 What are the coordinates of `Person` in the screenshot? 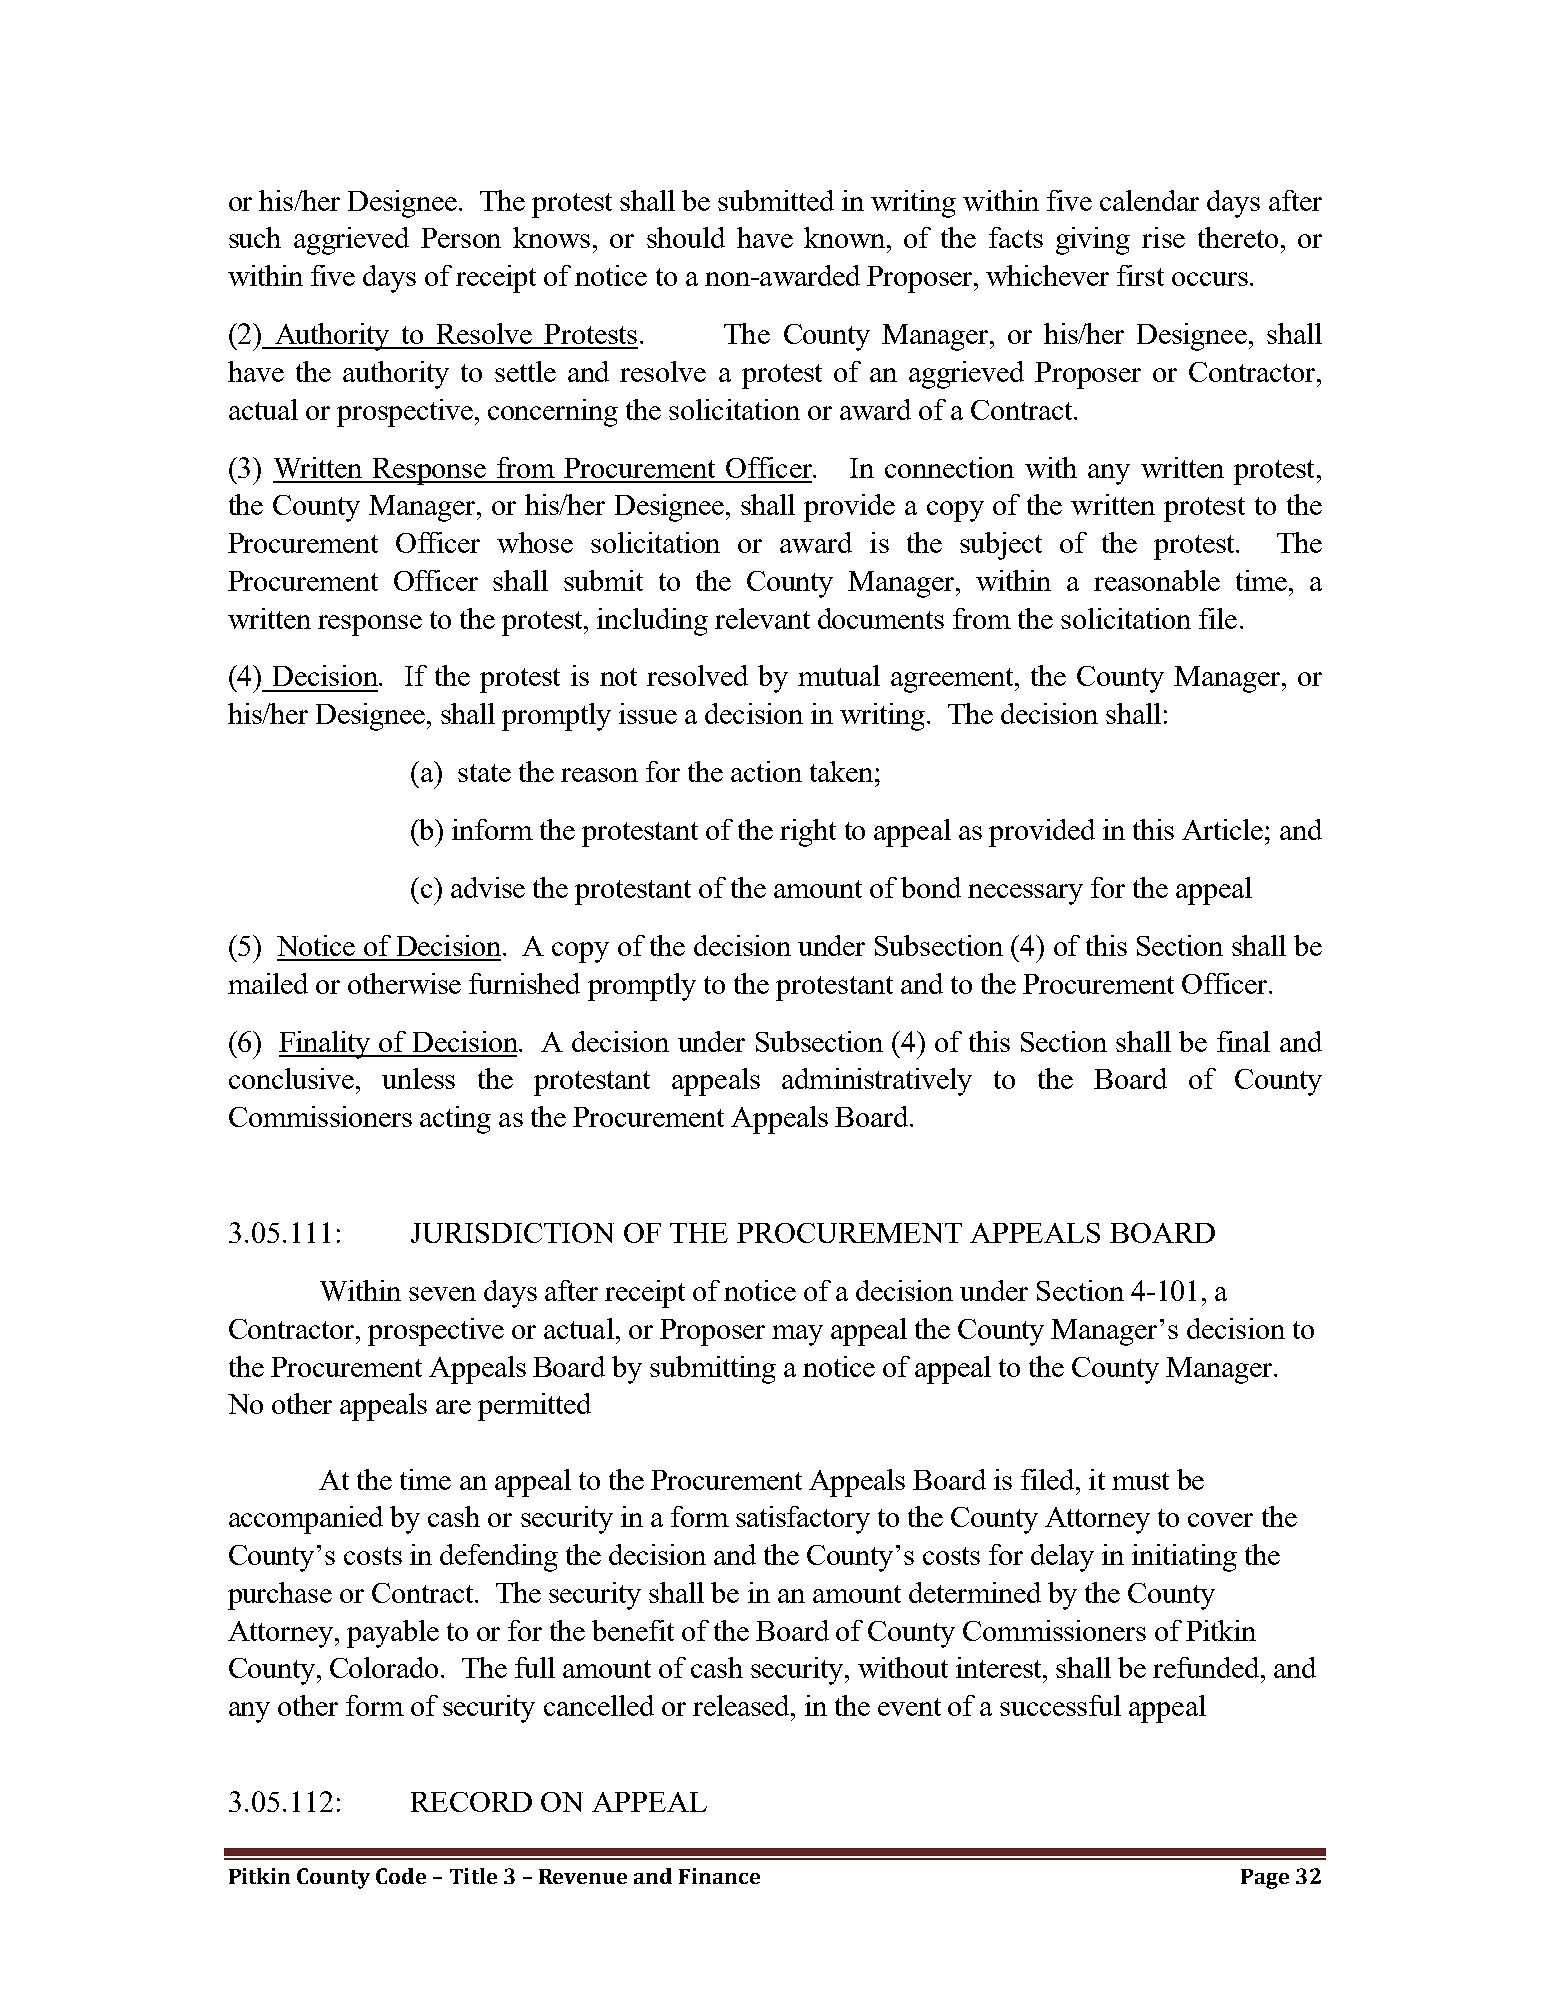 It's located at (461, 238).
